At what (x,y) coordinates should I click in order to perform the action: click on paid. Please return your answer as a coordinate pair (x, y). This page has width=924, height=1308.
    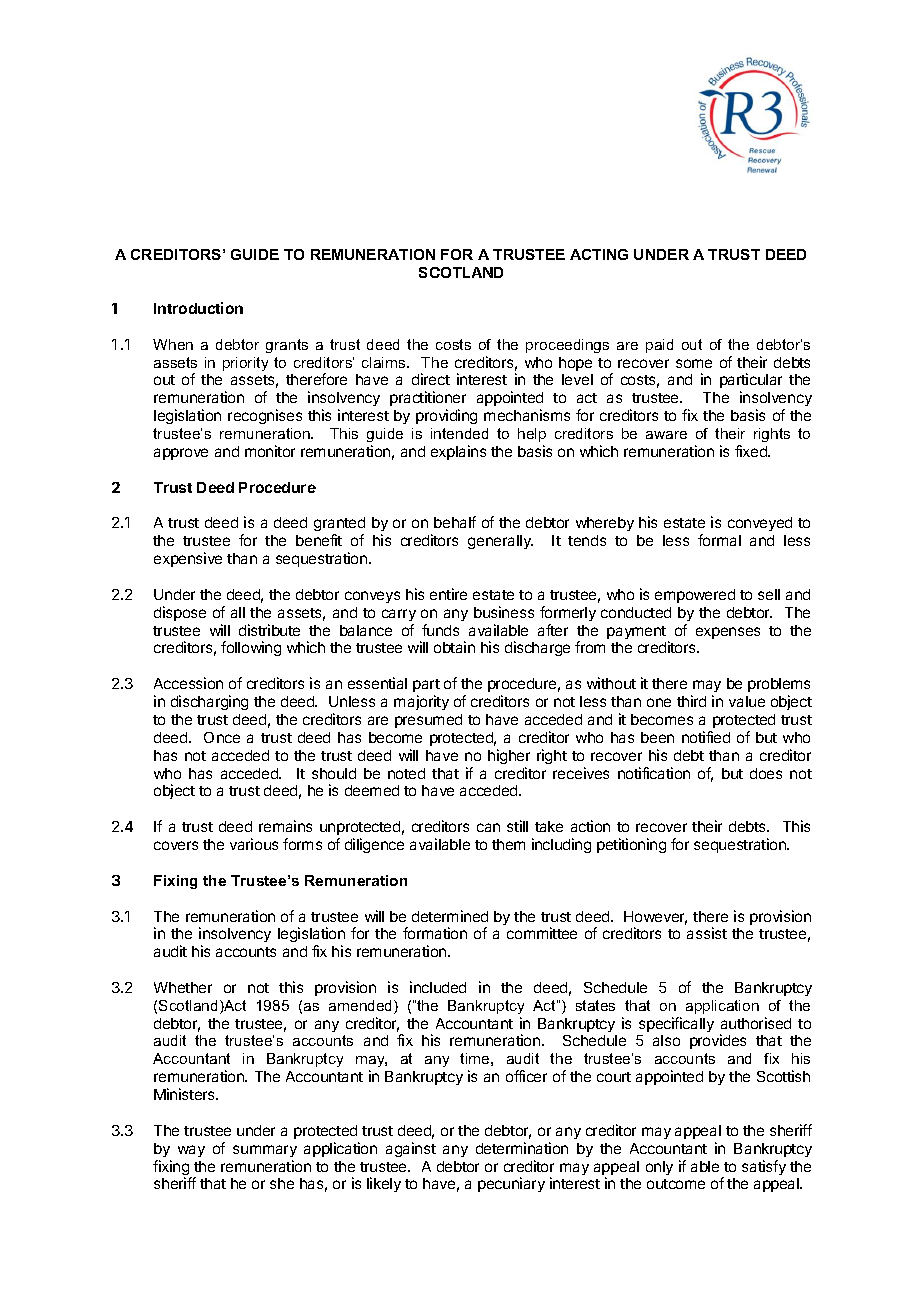
    Looking at the image, I should click on (659, 346).
